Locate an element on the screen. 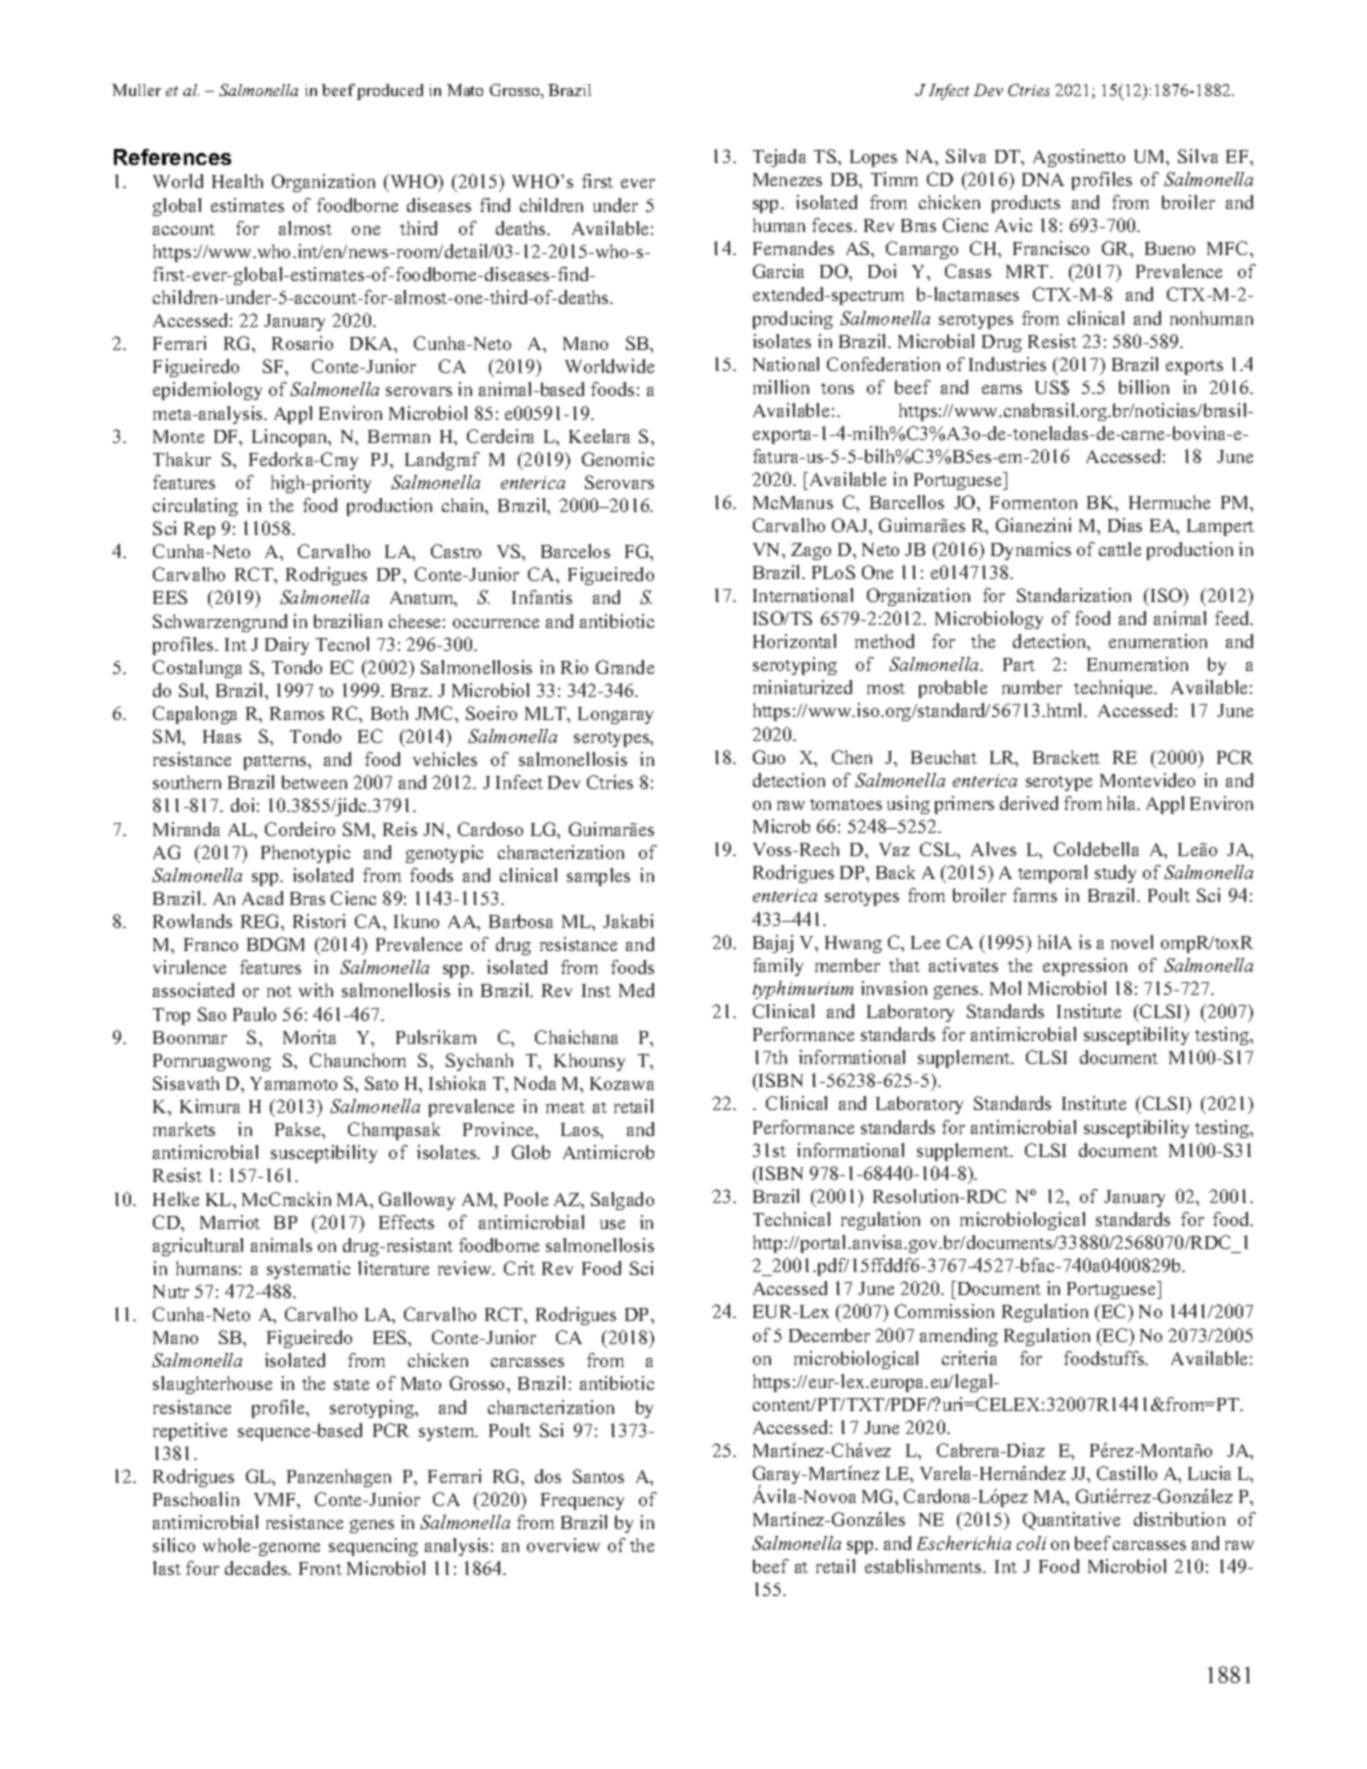  VMF is located at coordinates (276, 1499).
